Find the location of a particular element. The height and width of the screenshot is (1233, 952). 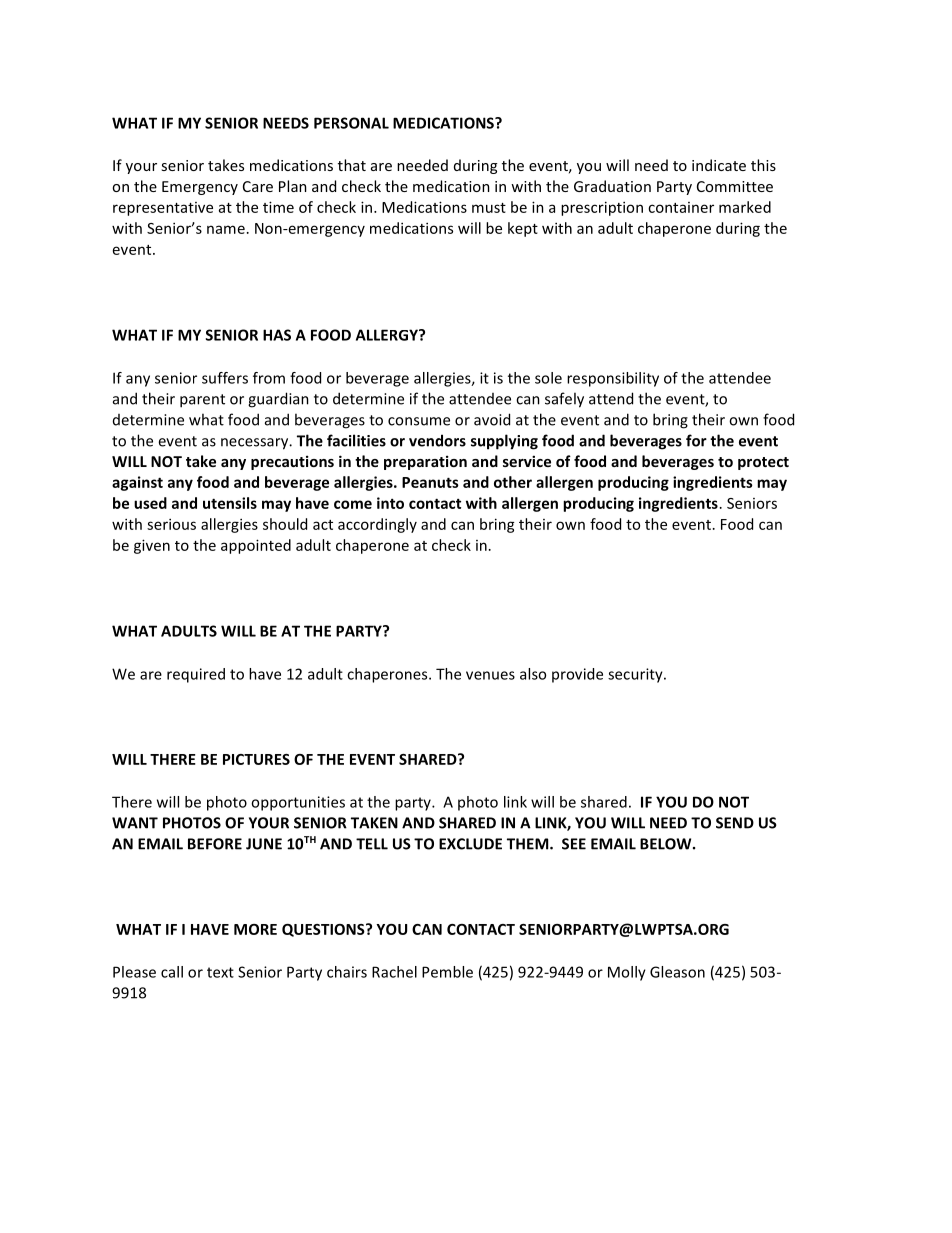

must is located at coordinates (489, 208).
